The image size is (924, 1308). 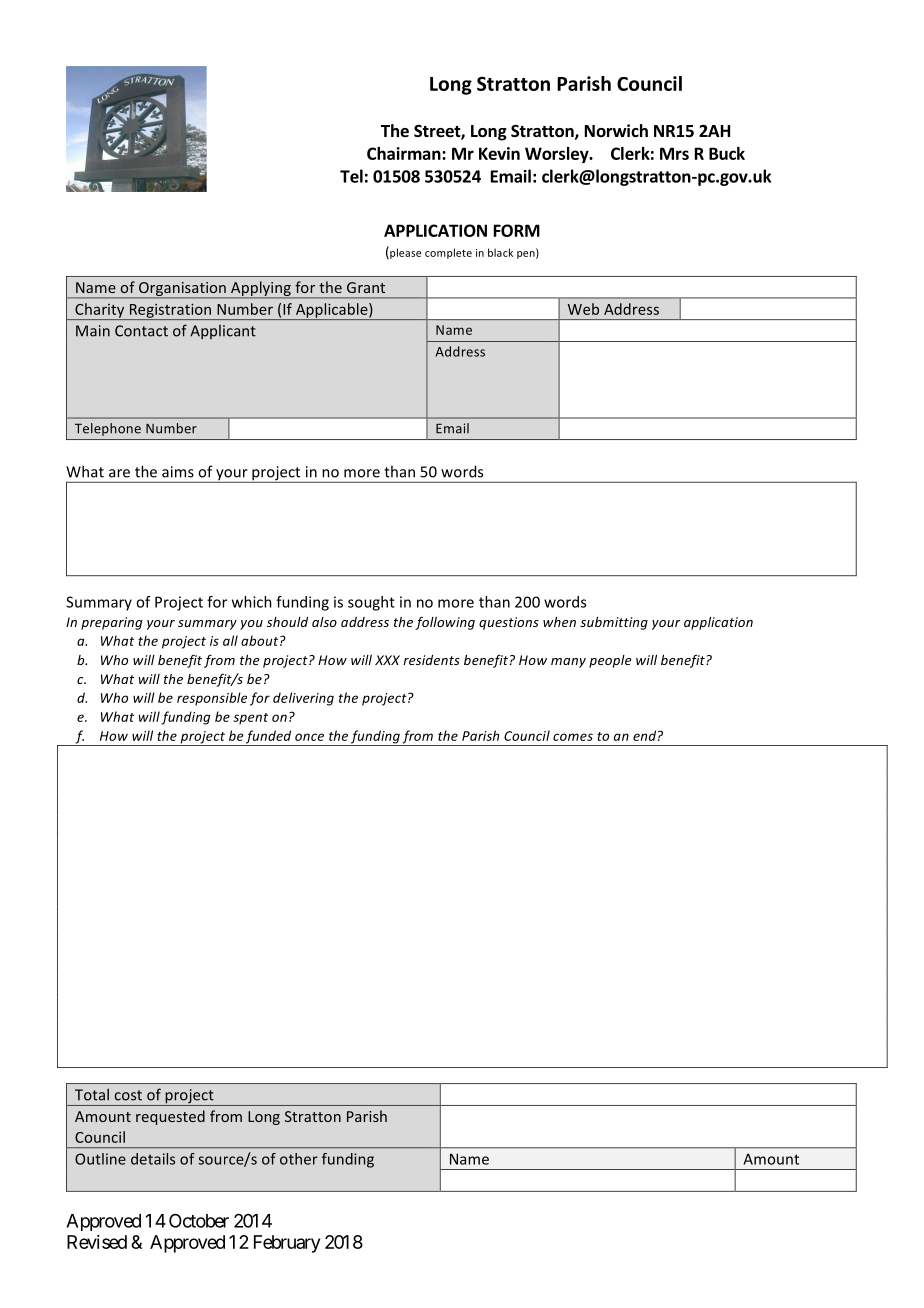 I want to click on Mrs, so click(x=674, y=153).
